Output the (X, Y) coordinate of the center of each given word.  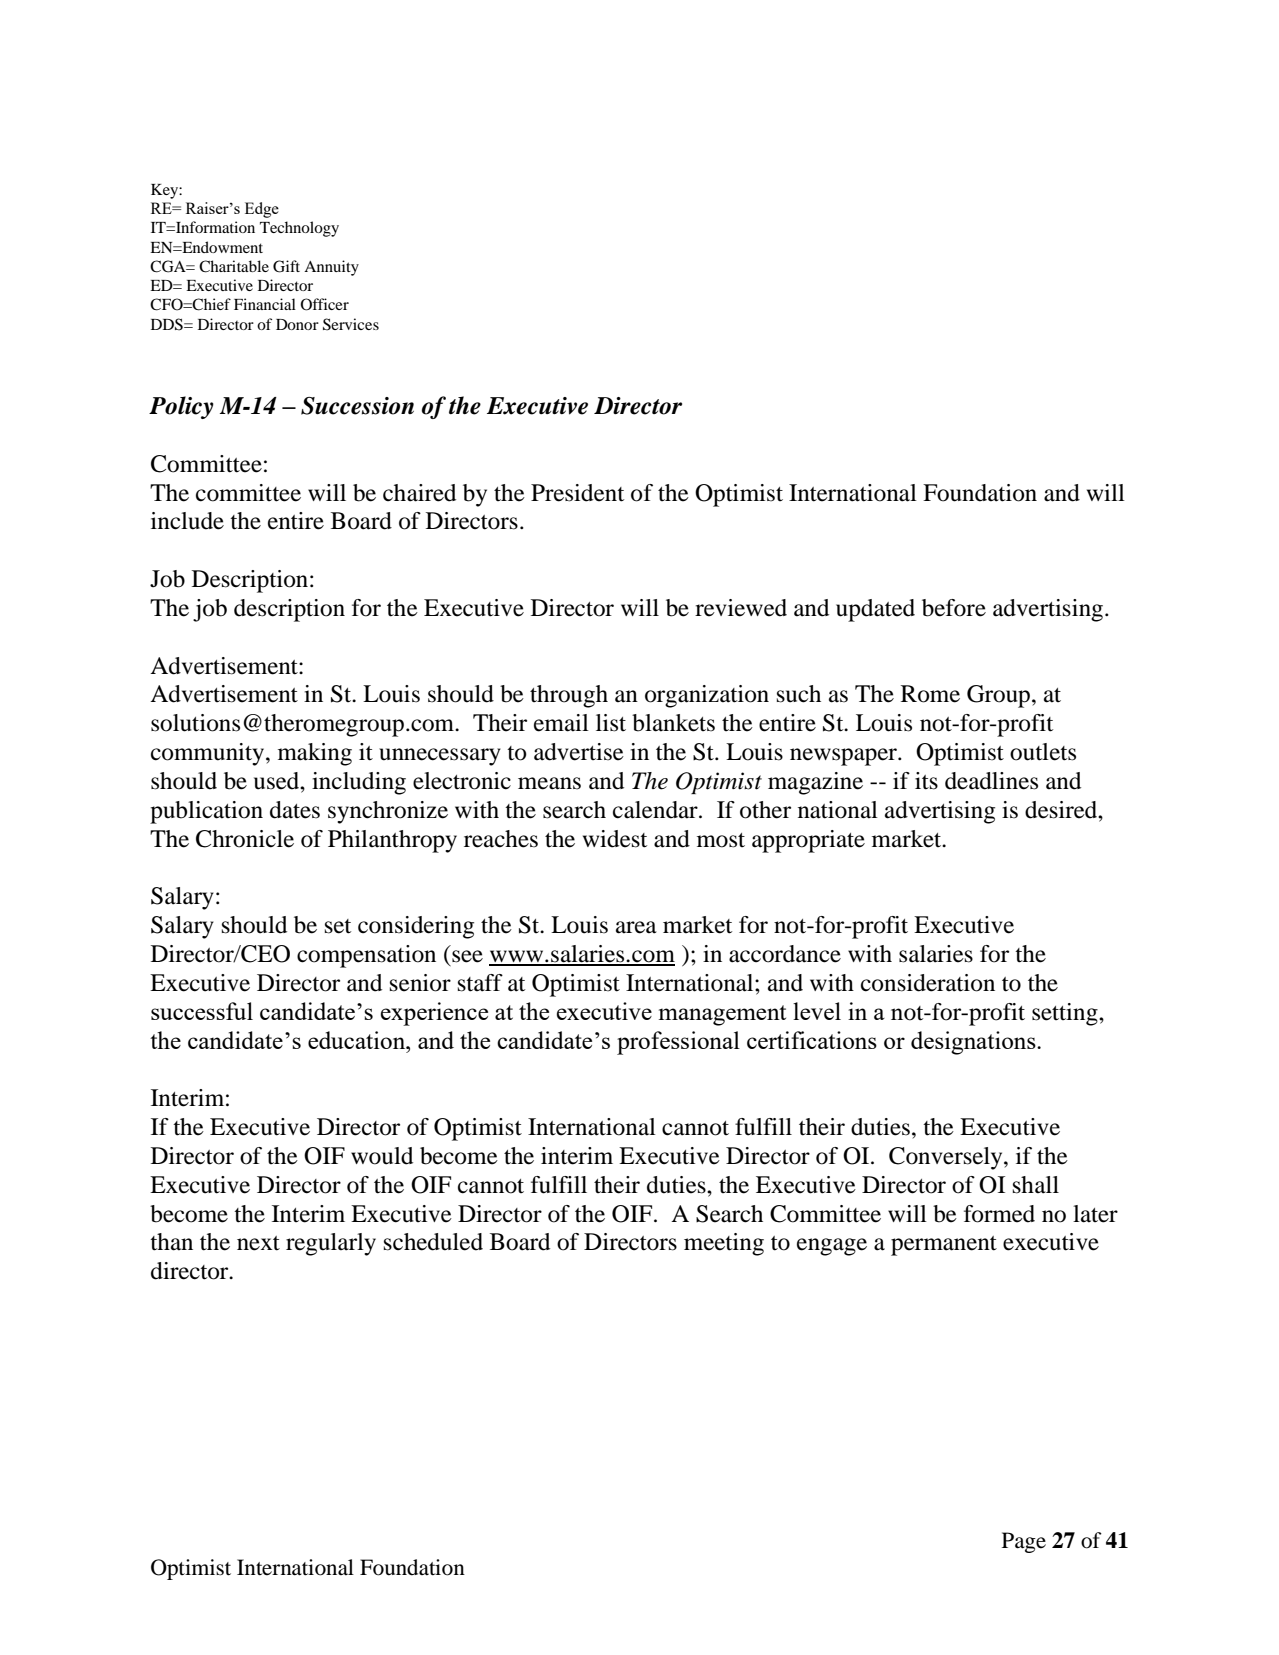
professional (678, 1043)
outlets (1043, 752)
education (358, 1040)
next (258, 1243)
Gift (286, 266)
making (315, 754)
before (954, 608)
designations (974, 1043)
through (569, 696)
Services (351, 324)
